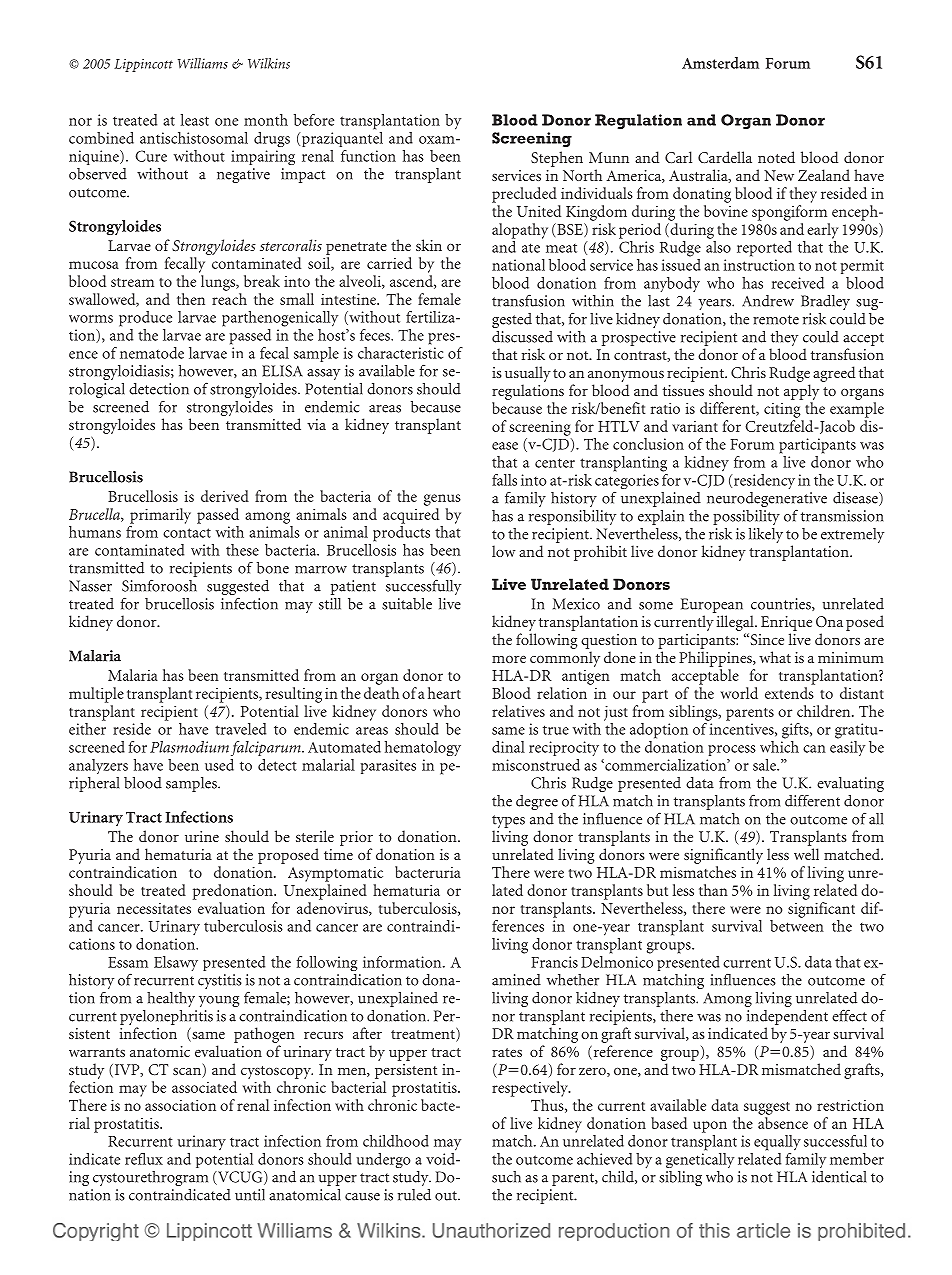 Image resolution: width=952 pixels, height=1275 pixels. What do you see at coordinates (508, 823) in the page?
I see `types` at bounding box center [508, 823].
